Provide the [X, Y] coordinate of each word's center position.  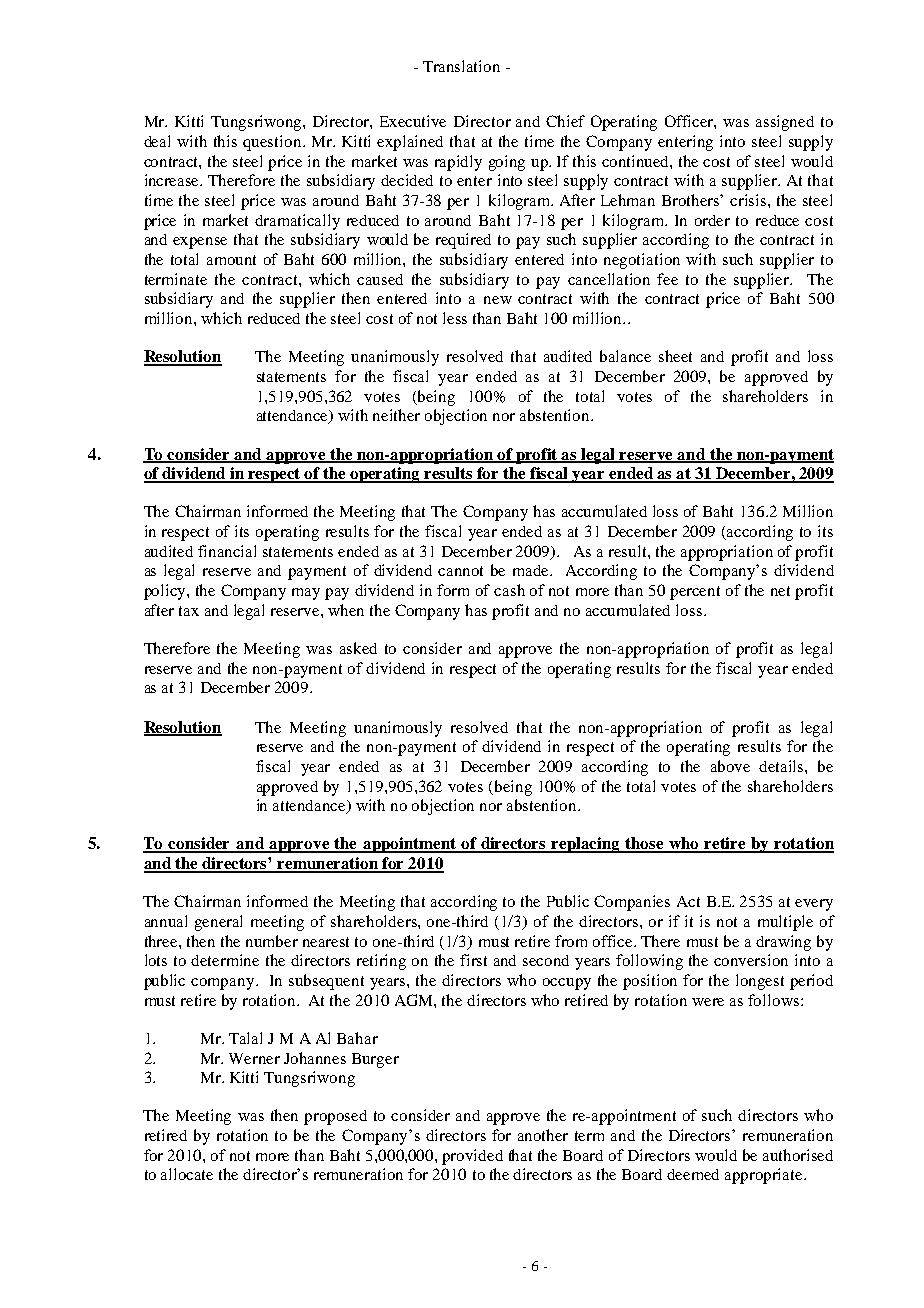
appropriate [765, 1176]
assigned [785, 123]
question [273, 143]
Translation [461, 66]
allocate [187, 1174]
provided [472, 1157]
